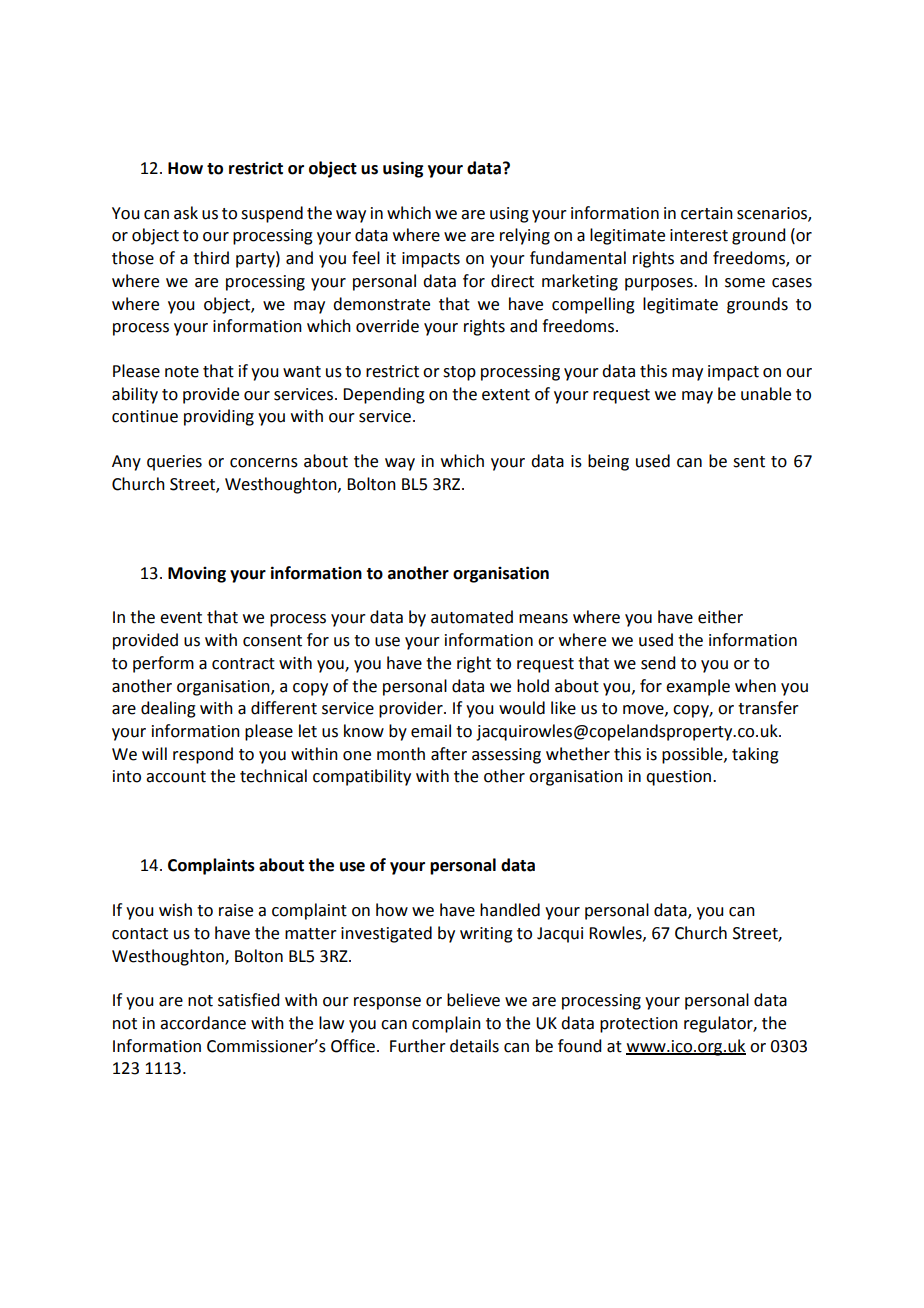 The width and height of the page is (924, 1308). I want to click on event, so click(181, 618).
